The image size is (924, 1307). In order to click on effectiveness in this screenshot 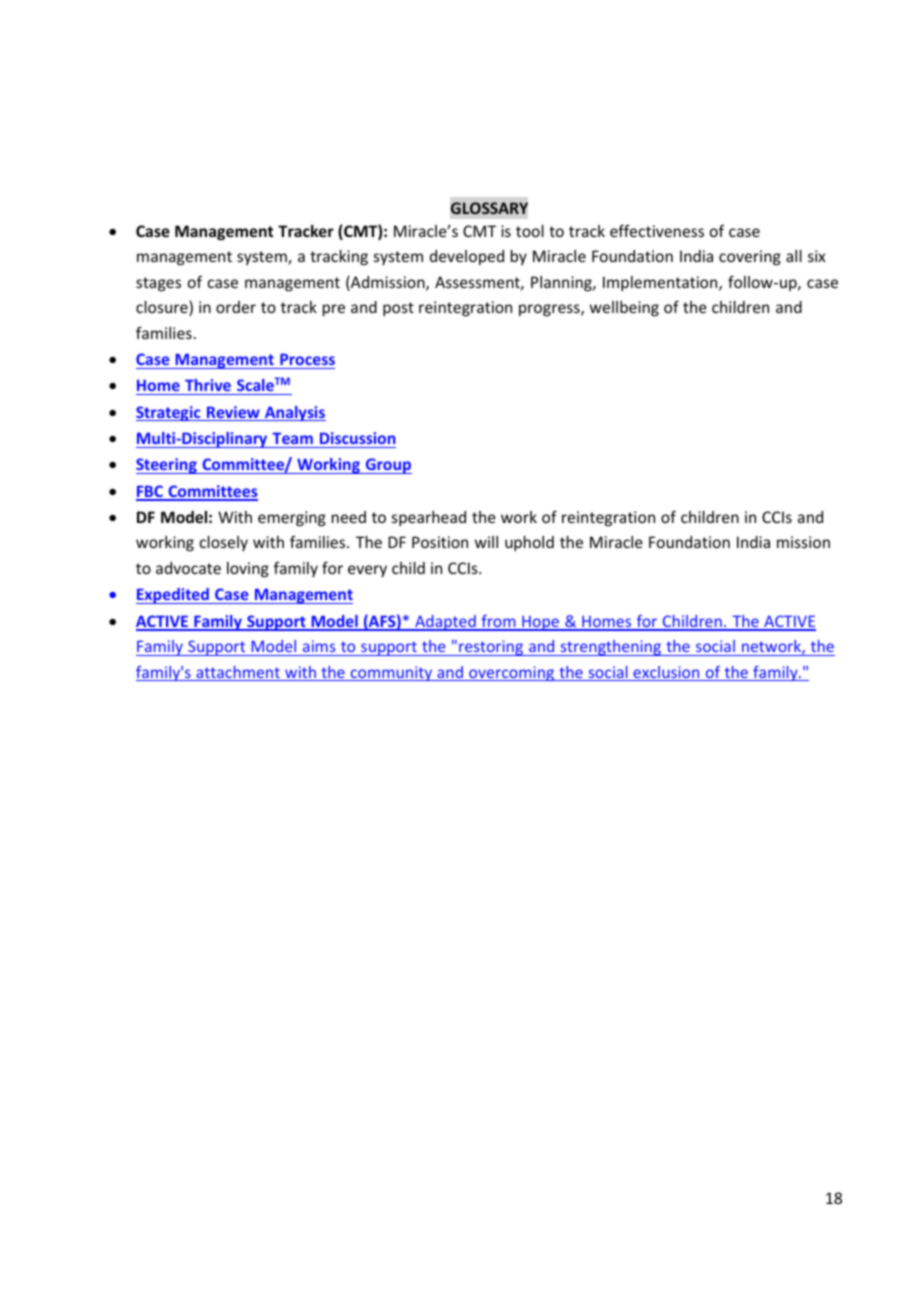, I will do `click(657, 230)`.
